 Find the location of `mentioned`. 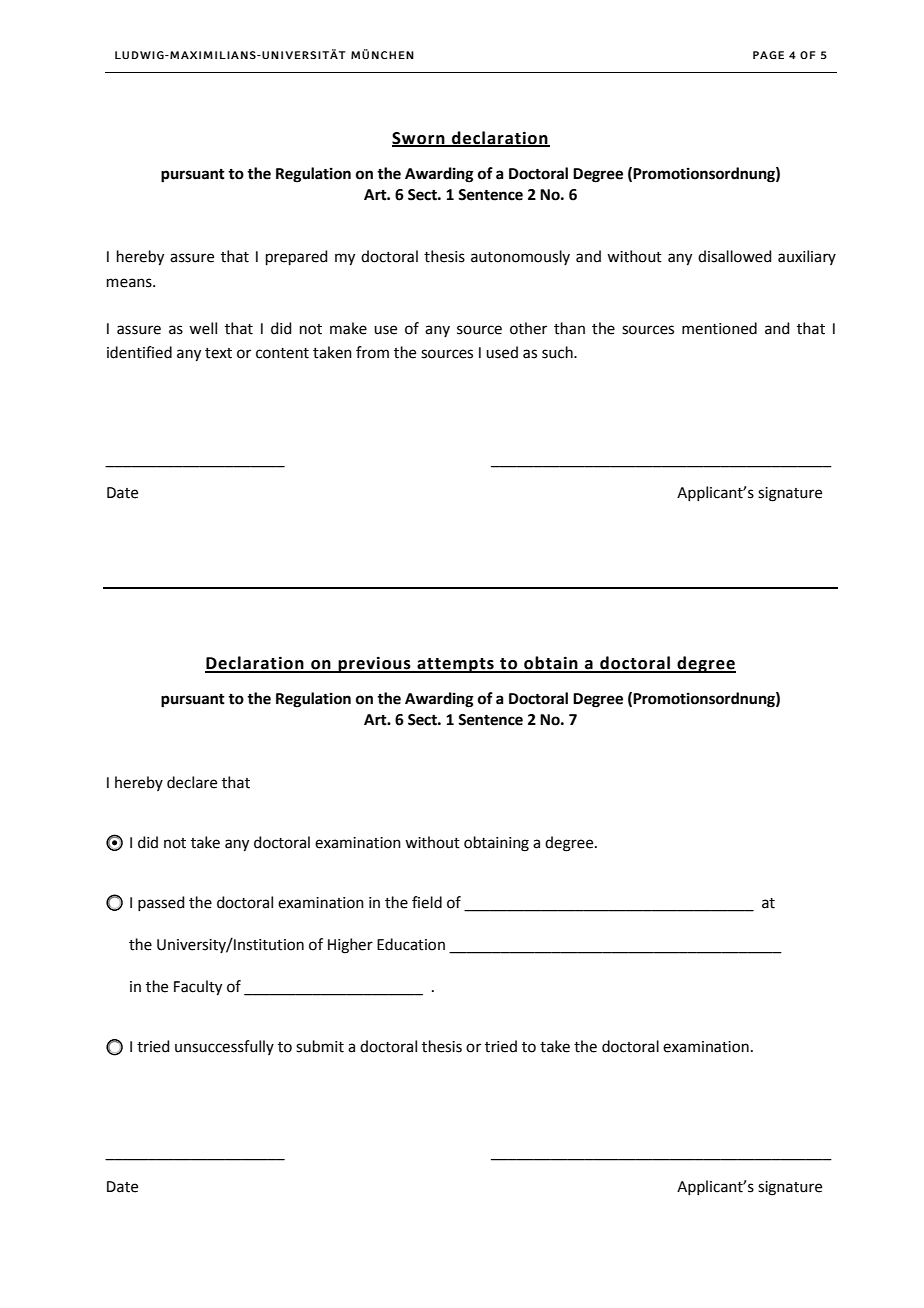

mentioned is located at coordinates (719, 328).
